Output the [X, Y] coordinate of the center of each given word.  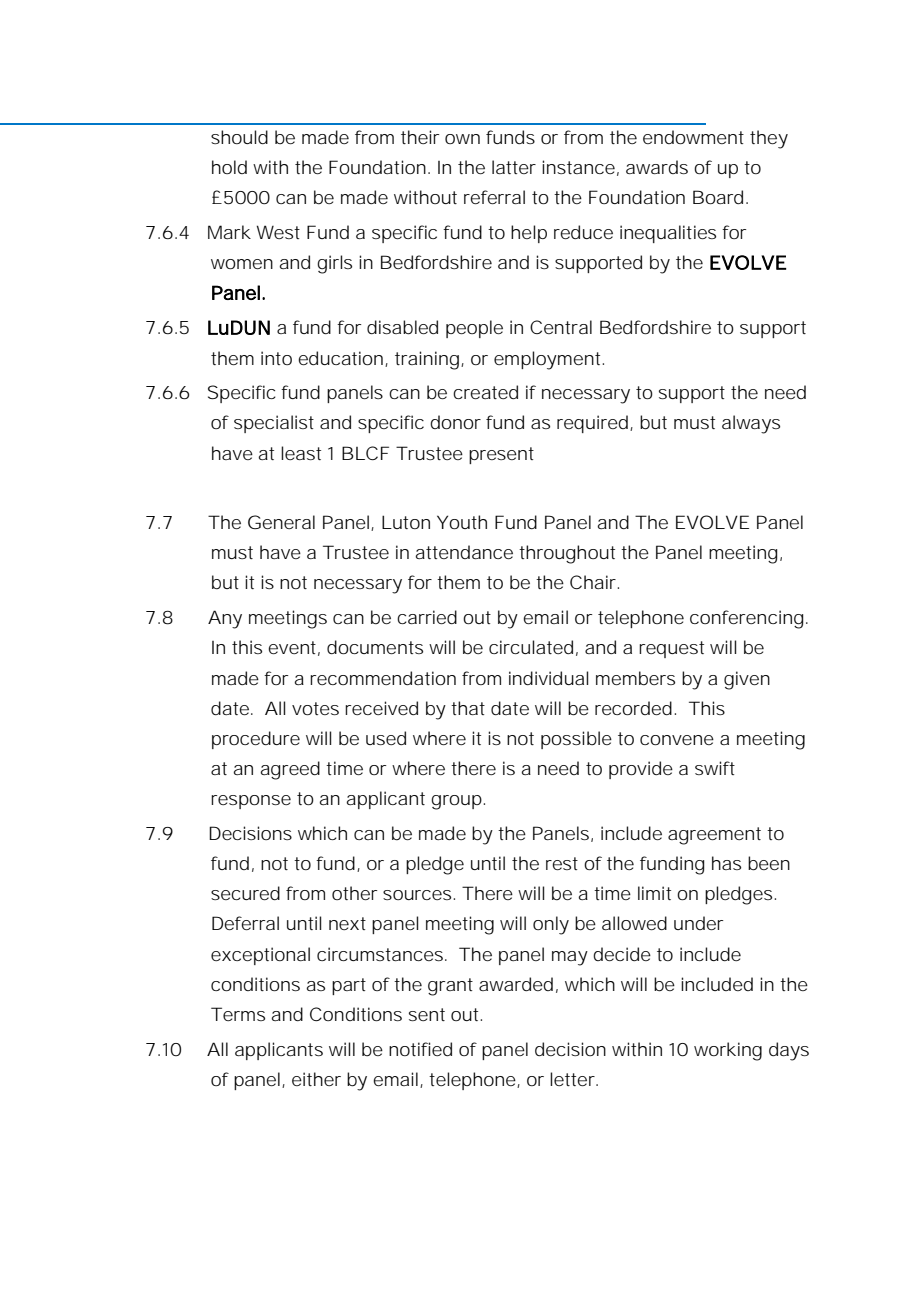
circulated [531, 647]
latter [514, 167]
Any [225, 619]
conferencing [746, 619]
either [316, 1079]
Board [718, 197]
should [239, 137]
